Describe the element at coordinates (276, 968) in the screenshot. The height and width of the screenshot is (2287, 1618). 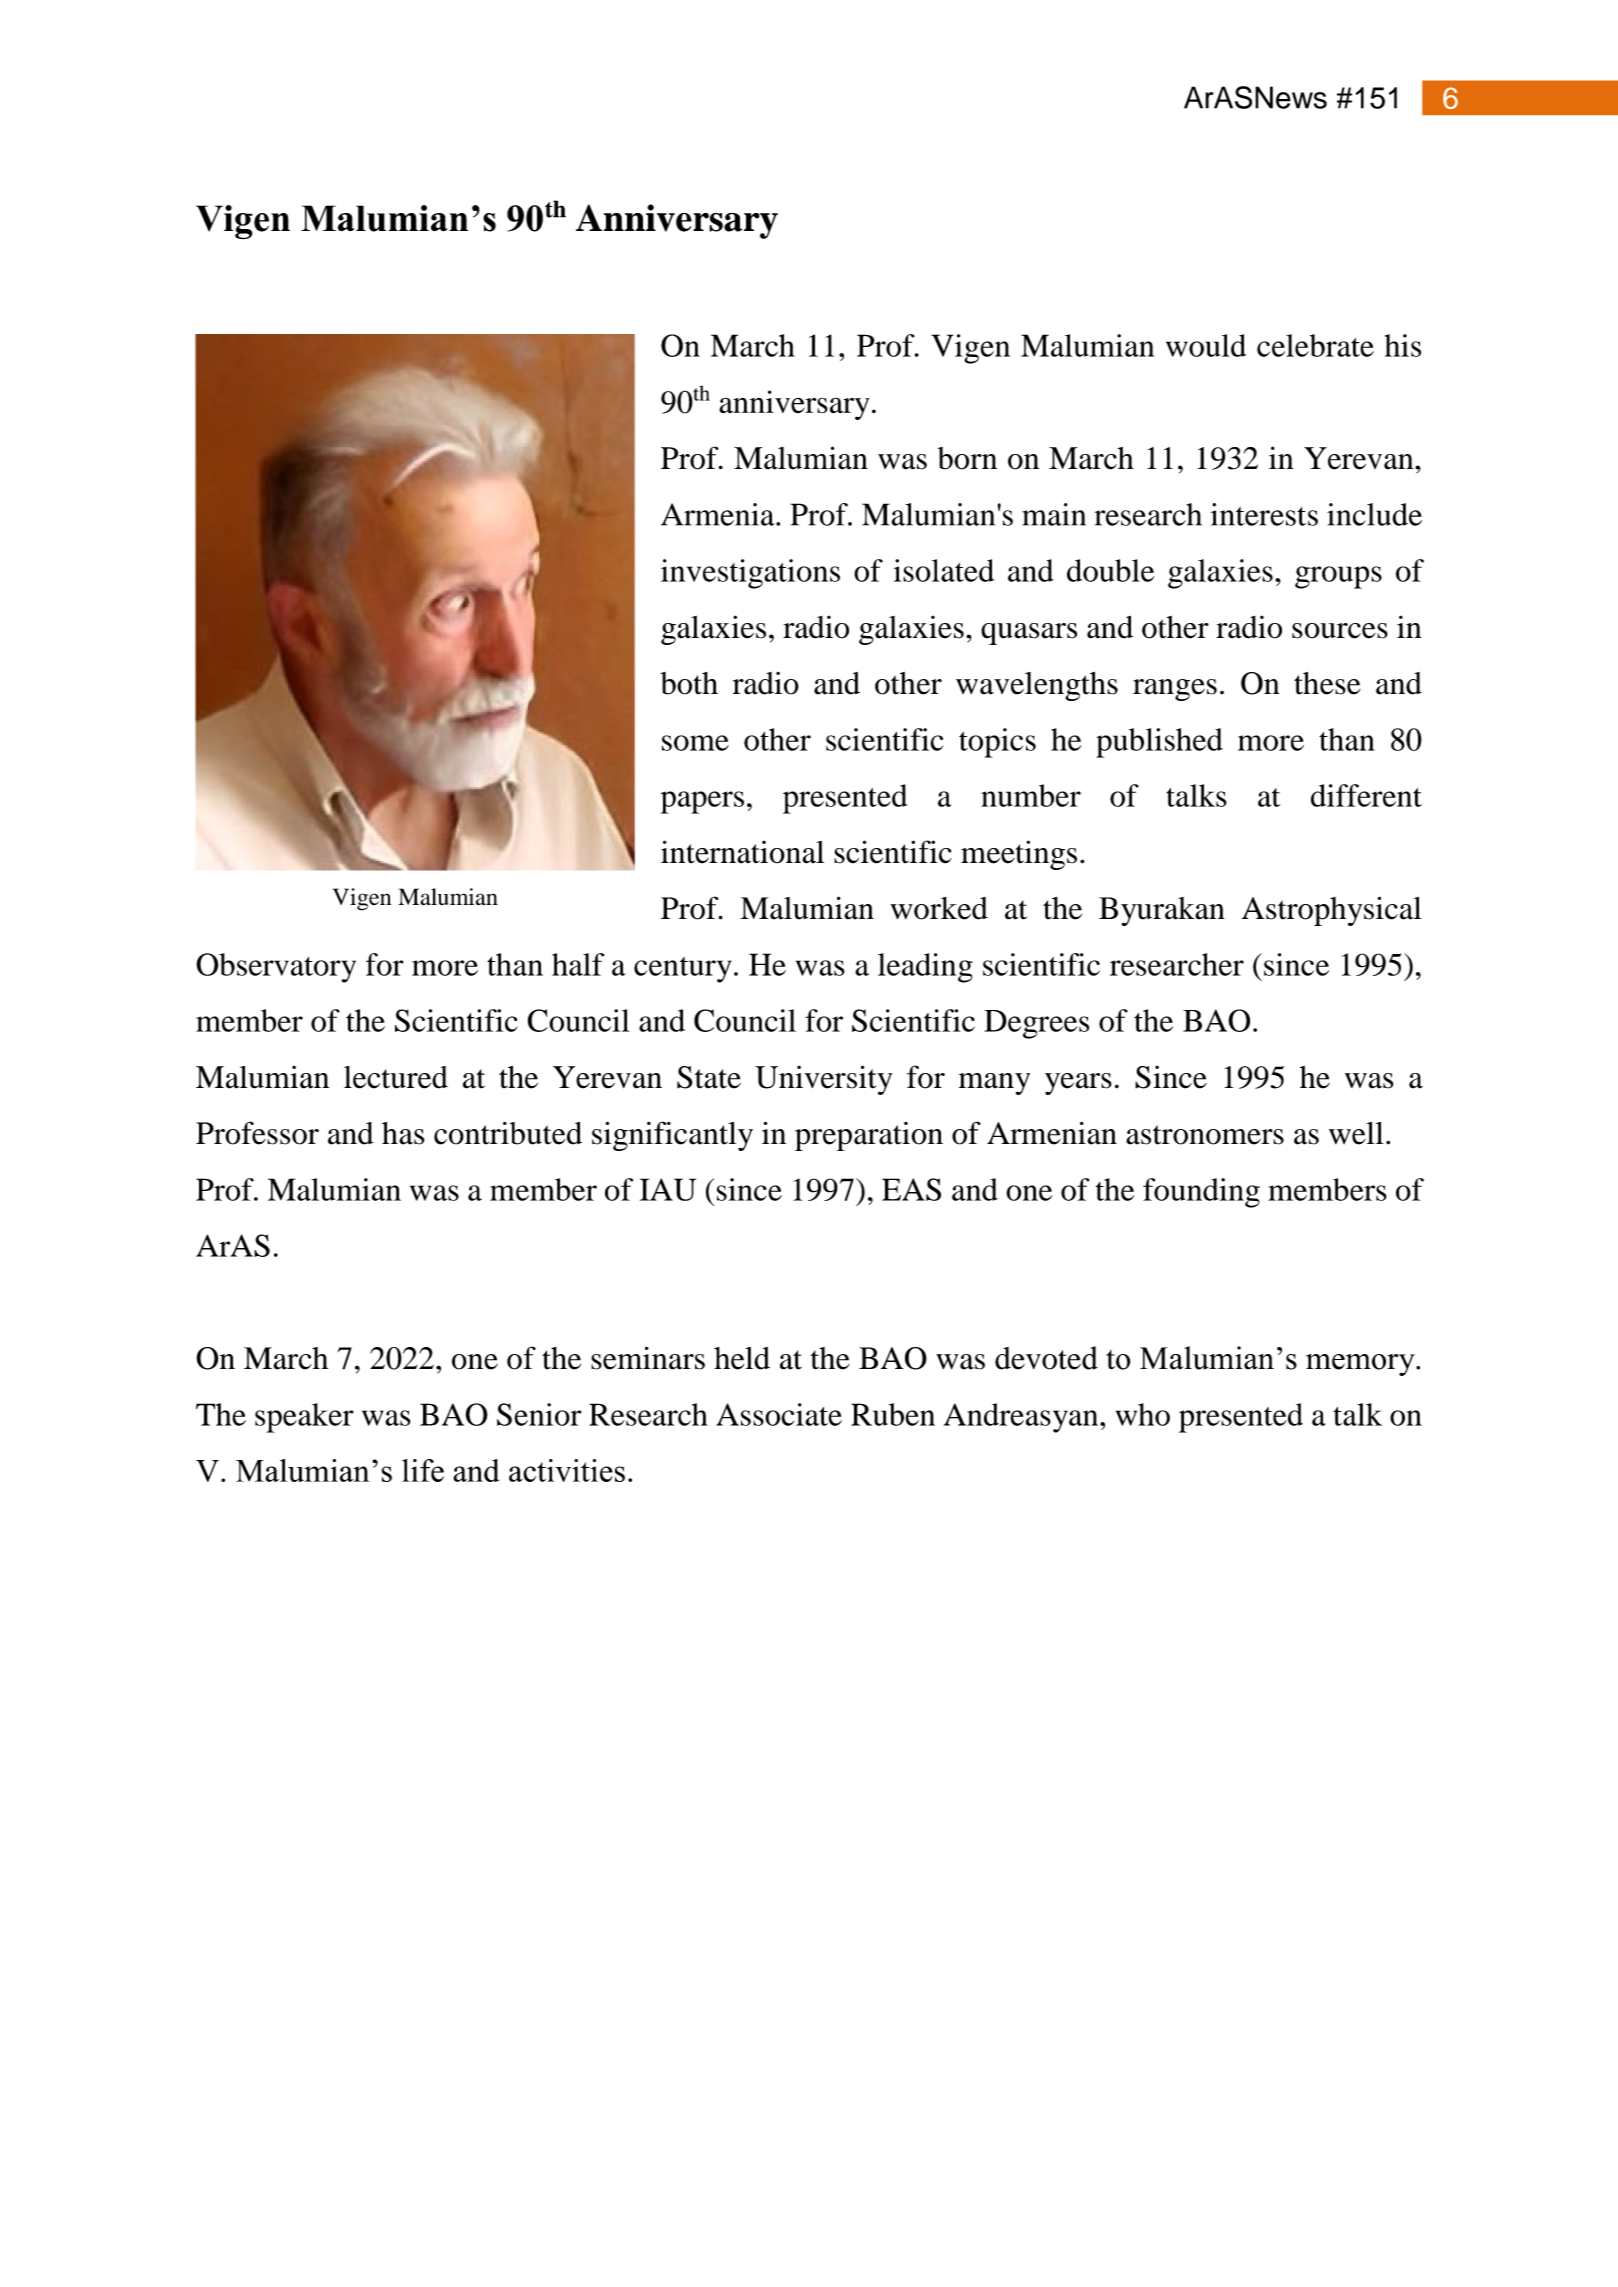
I see `Observatory` at that location.
